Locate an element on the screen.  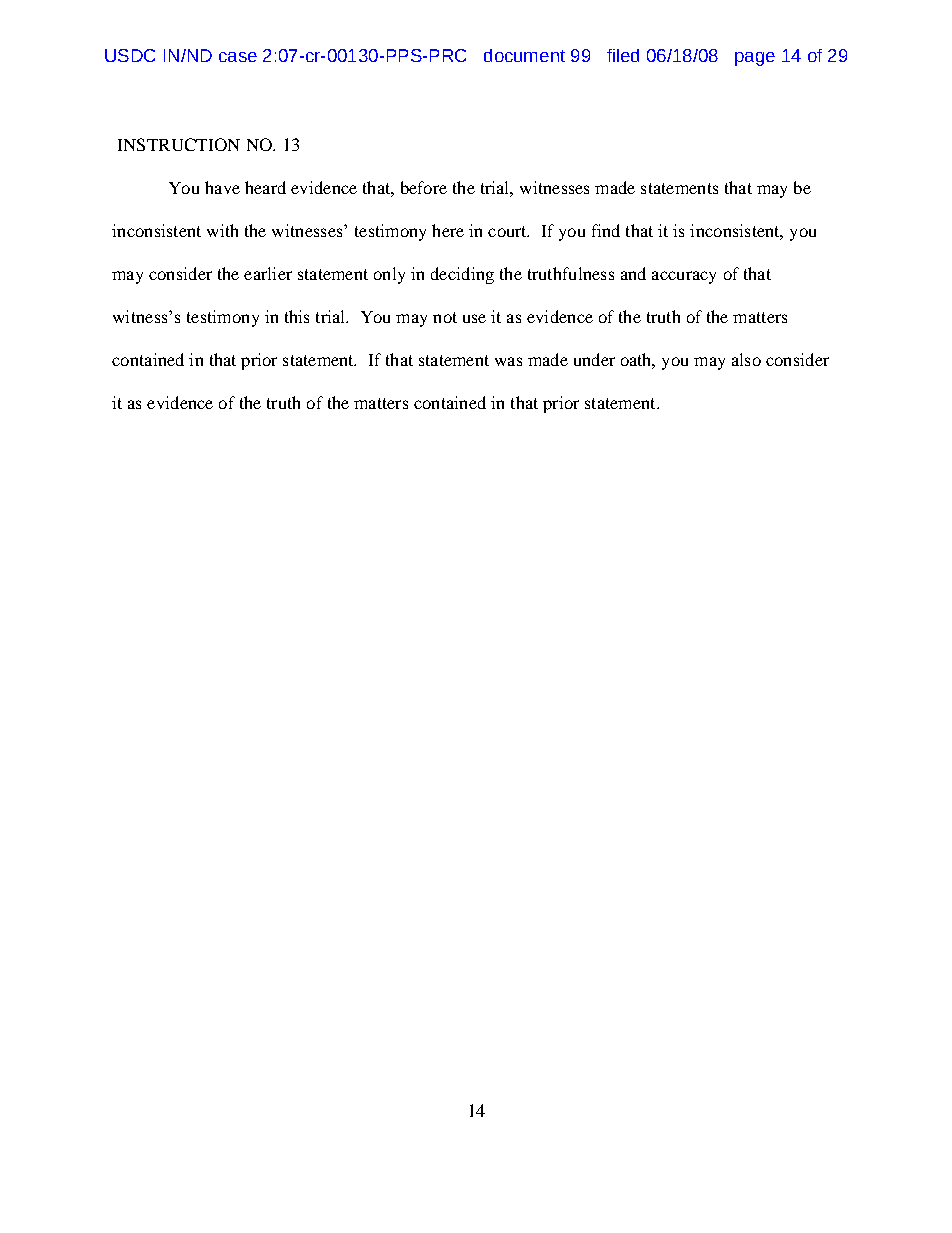
and is located at coordinates (633, 273).
